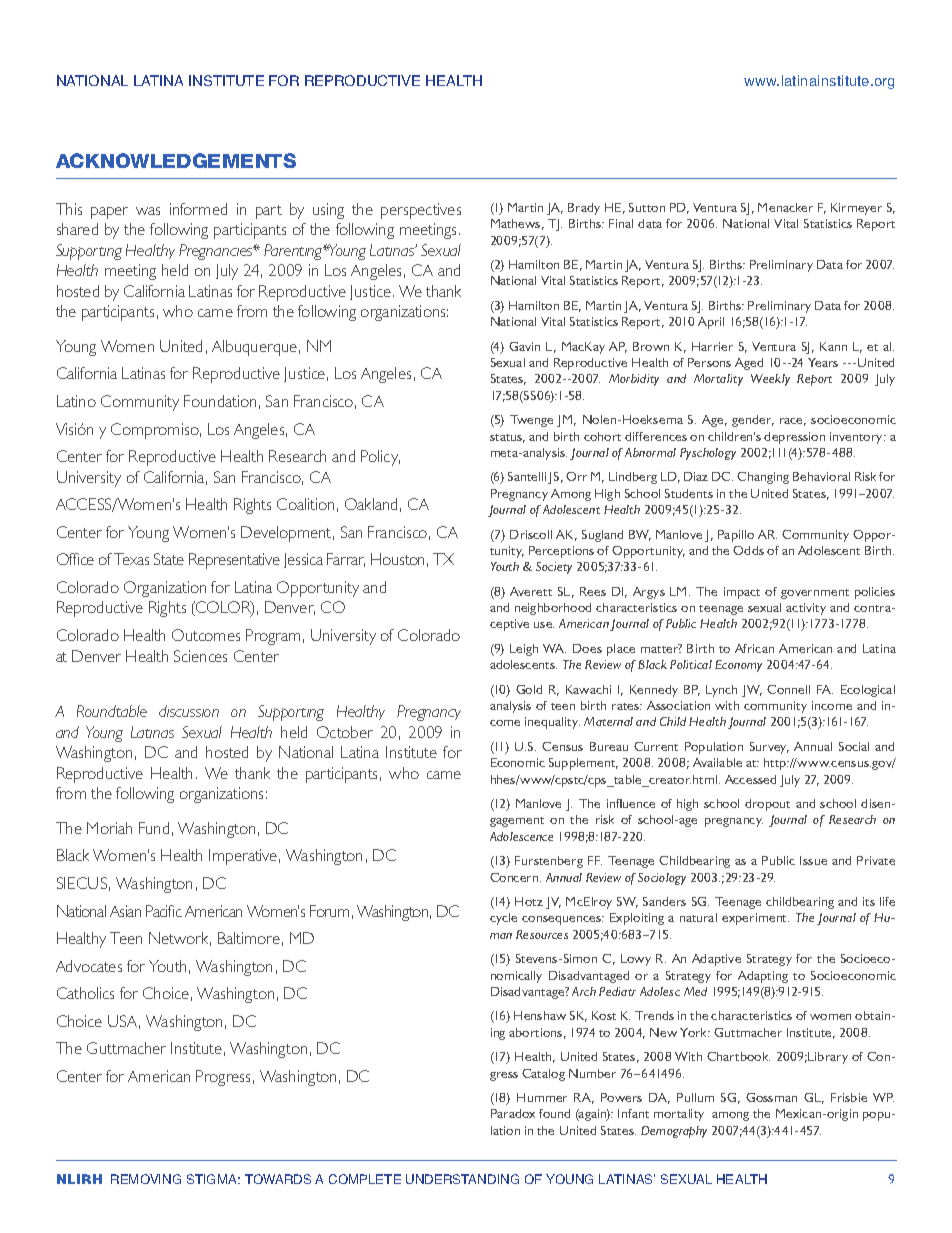  I want to click on Sciences, so click(200, 656).
